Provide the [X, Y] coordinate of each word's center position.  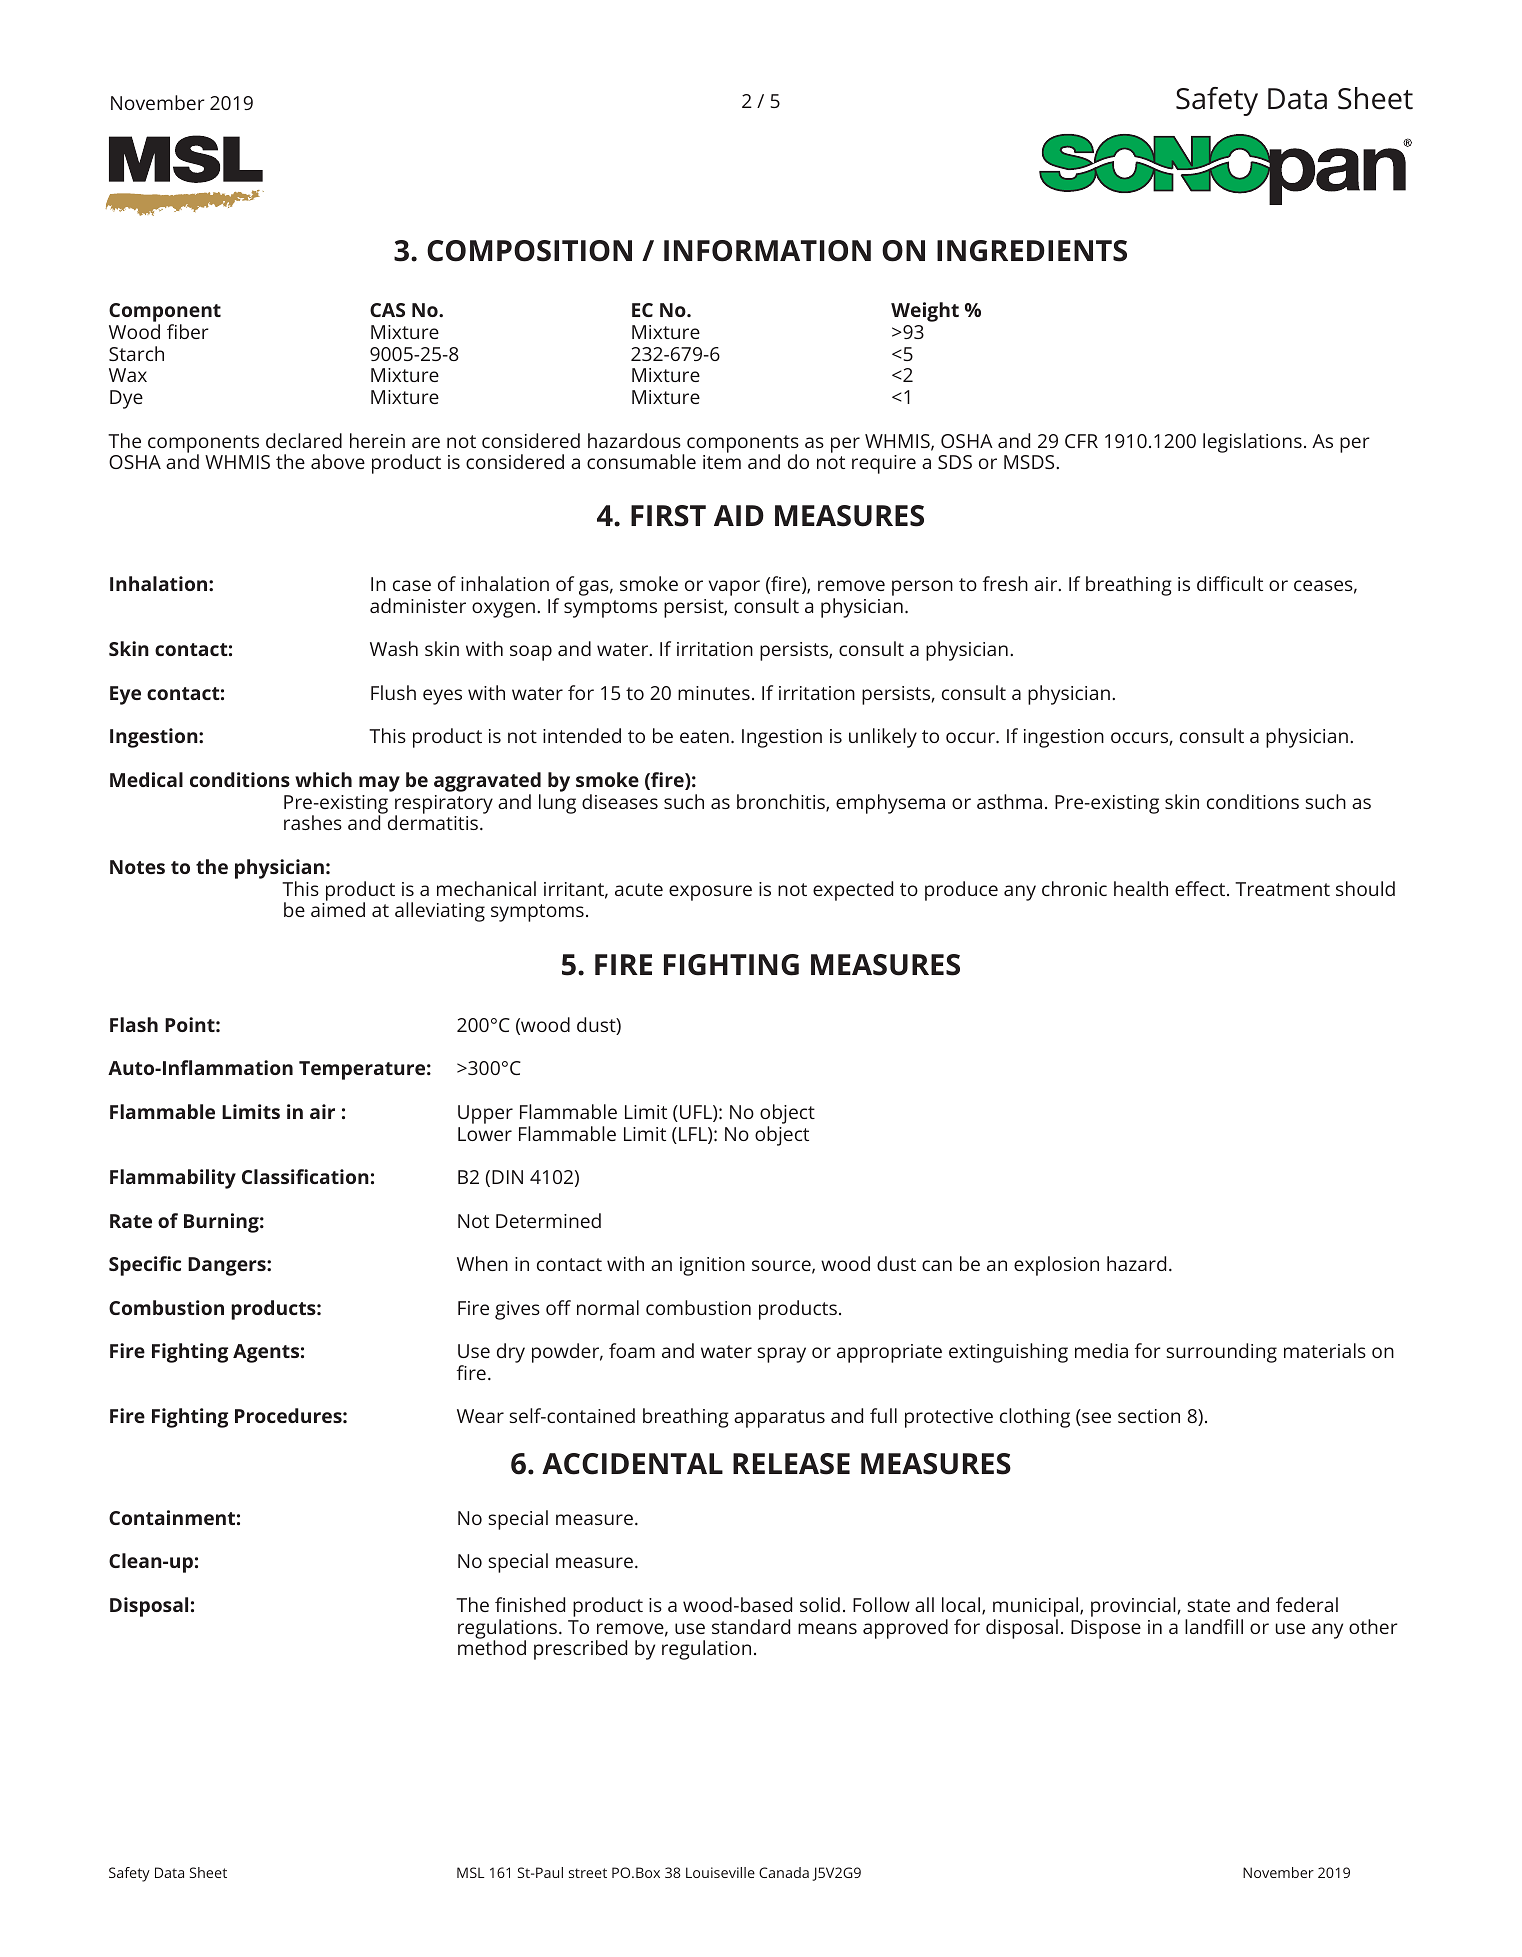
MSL [470, 1872]
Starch [136, 353]
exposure [710, 893]
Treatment [1282, 889]
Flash [134, 1024]
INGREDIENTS [1032, 251]
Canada [784, 1872]
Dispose [1106, 1629]
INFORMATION [767, 251]
